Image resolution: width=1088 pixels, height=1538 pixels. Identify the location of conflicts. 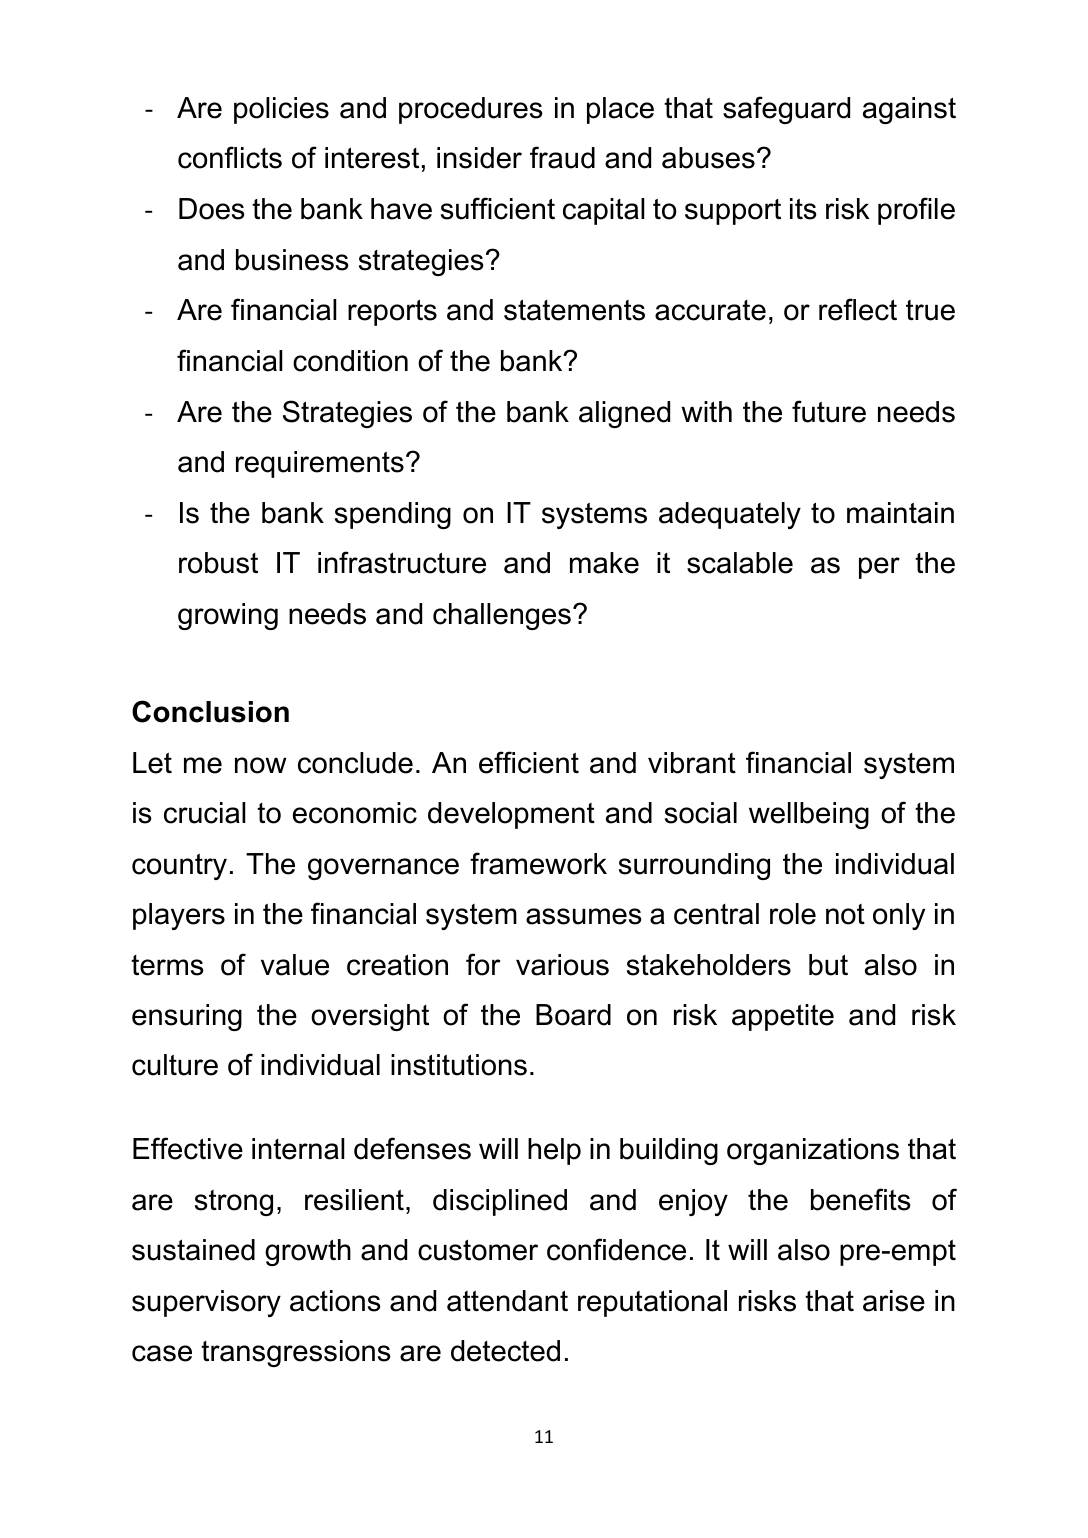
(230, 157).
